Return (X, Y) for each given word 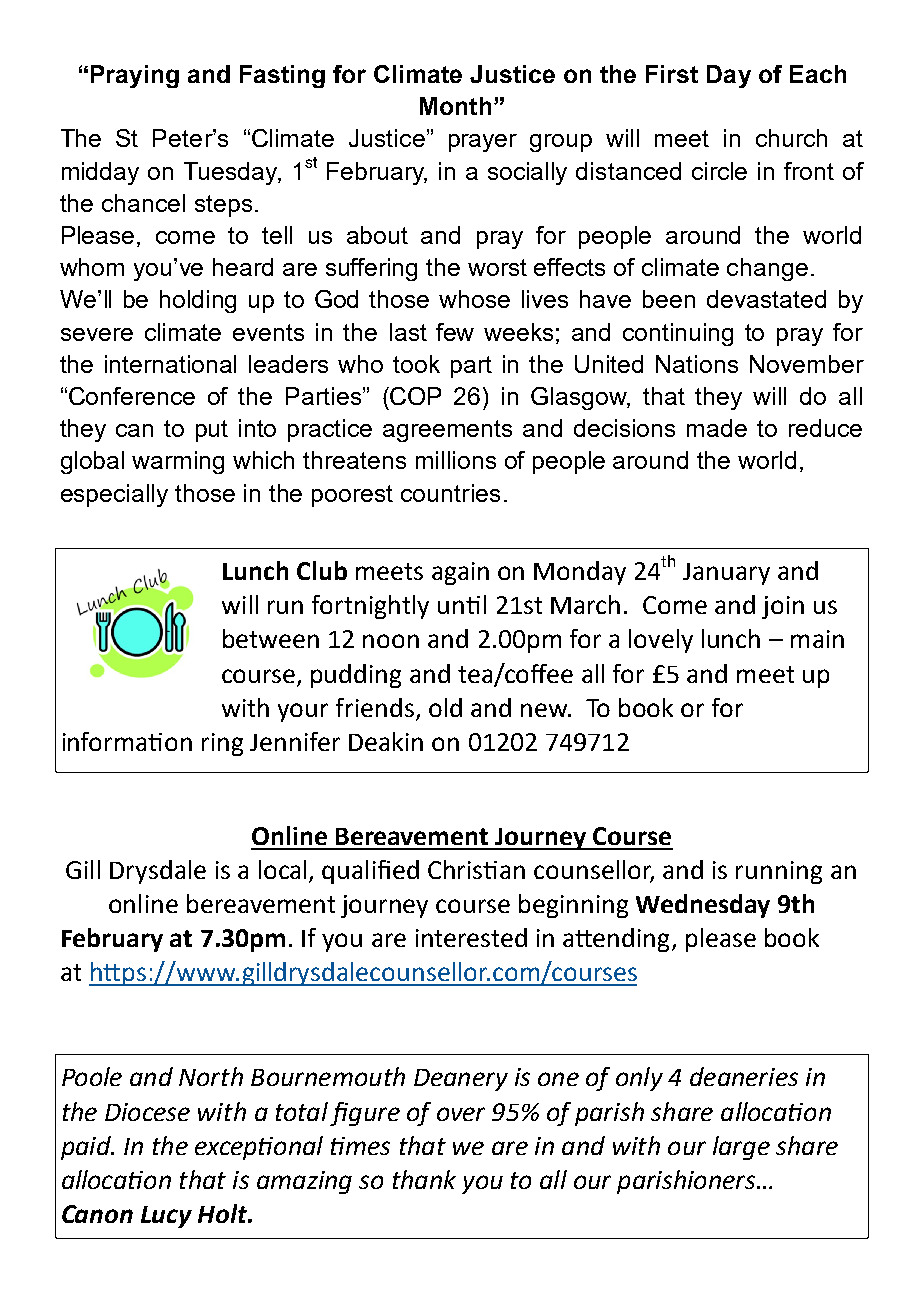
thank (424, 1179)
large (741, 1148)
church (791, 138)
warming (178, 462)
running (779, 872)
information (127, 741)
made (717, 428)
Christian (476, 869)
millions (456, 460)
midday (100, 173)
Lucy (166, 1217)
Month (455, 106)
